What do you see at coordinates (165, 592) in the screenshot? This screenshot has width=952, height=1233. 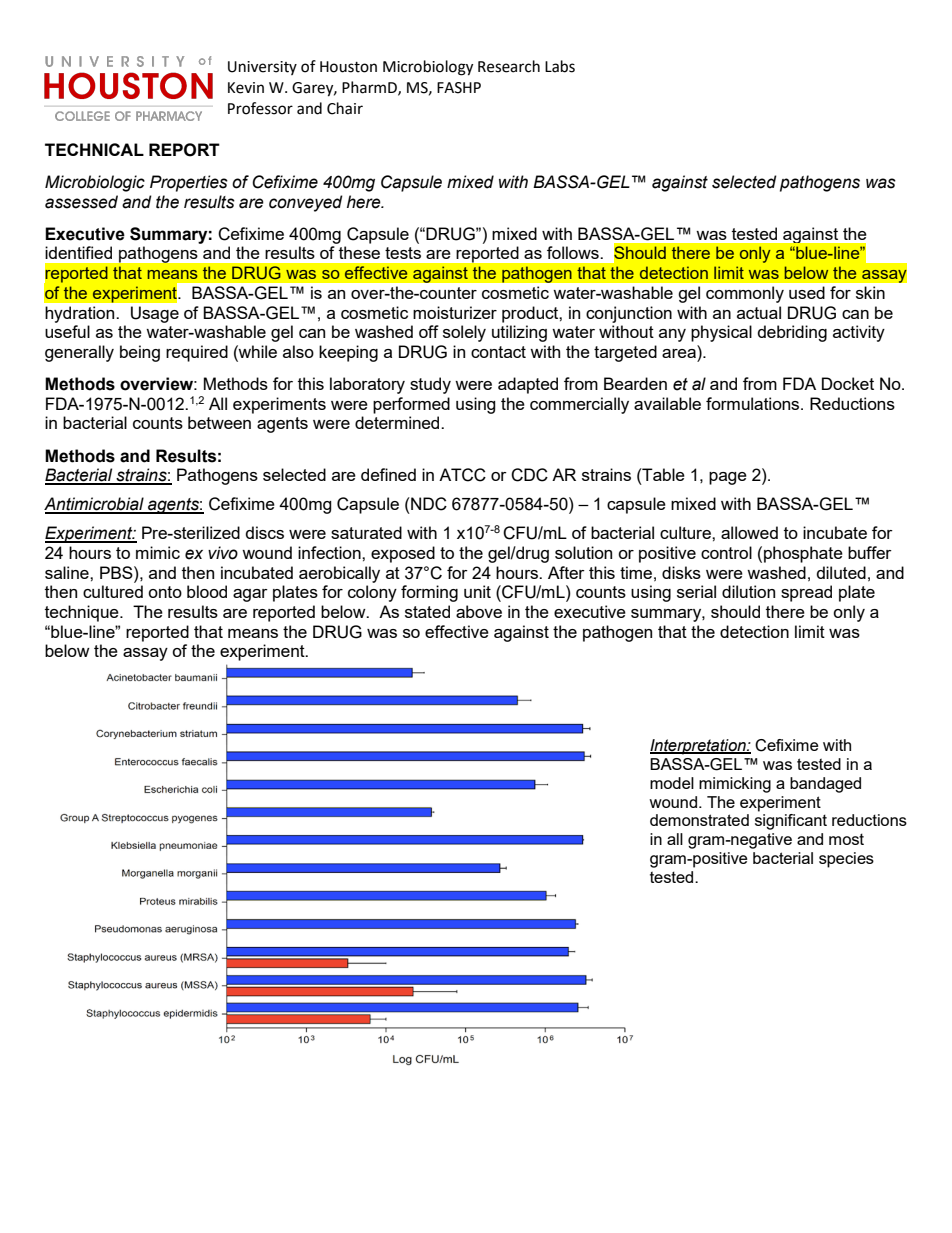 I see `onto` at bounding box center [165, 592].
